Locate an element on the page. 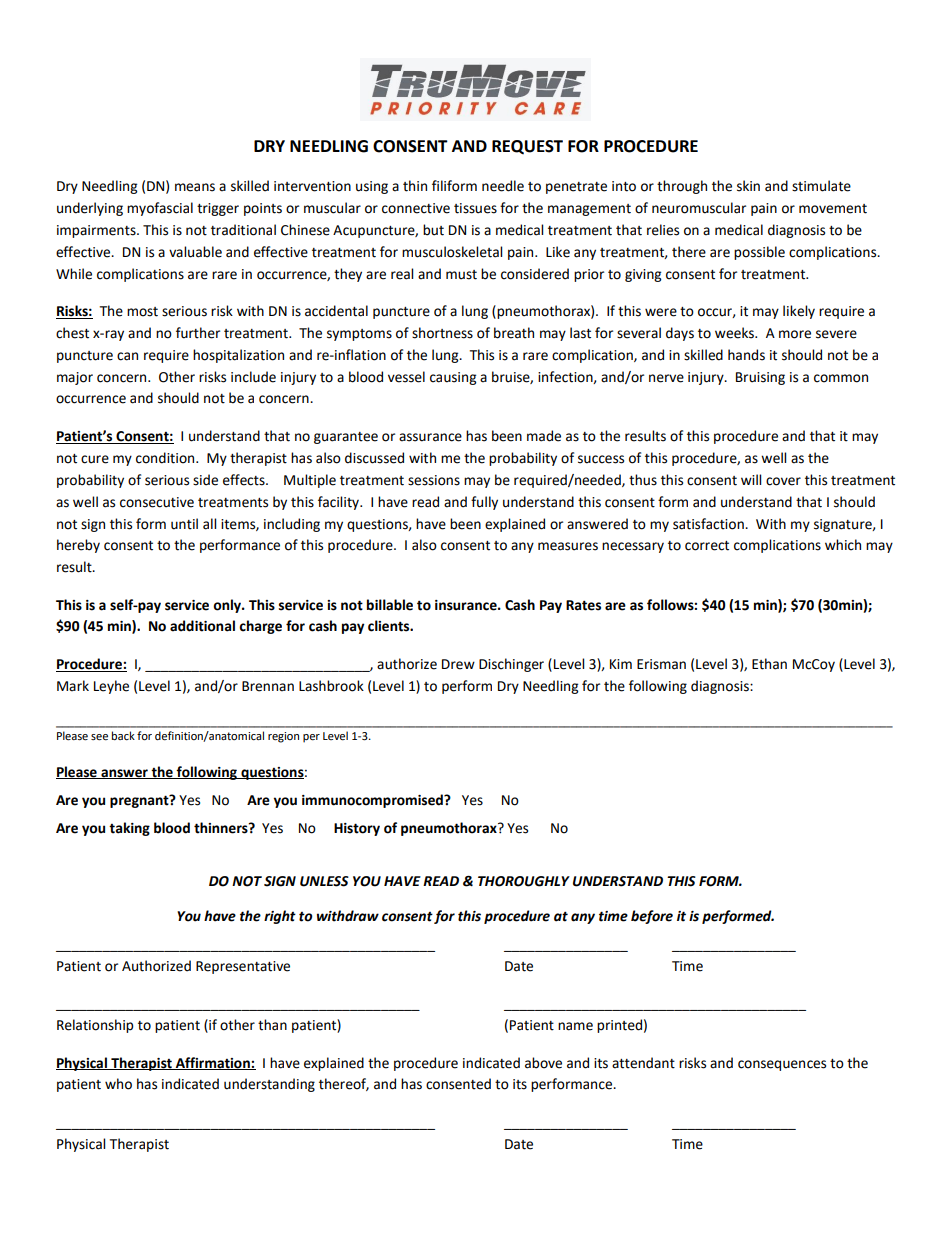 The height and width of the page is (1233, 952). means is located at coordinates (195, 187).
